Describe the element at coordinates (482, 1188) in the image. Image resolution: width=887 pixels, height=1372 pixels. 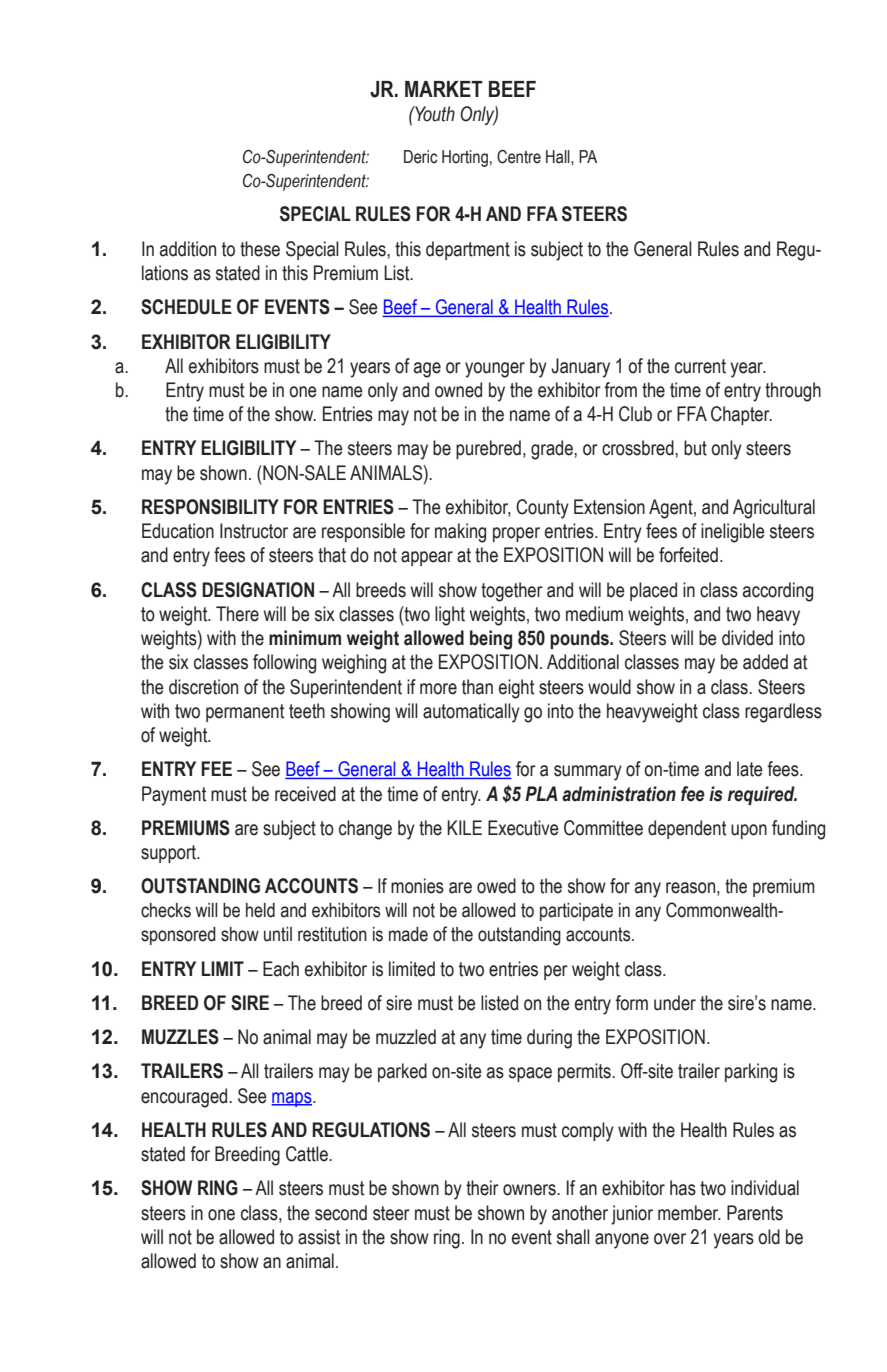
I see `their` at that location.
